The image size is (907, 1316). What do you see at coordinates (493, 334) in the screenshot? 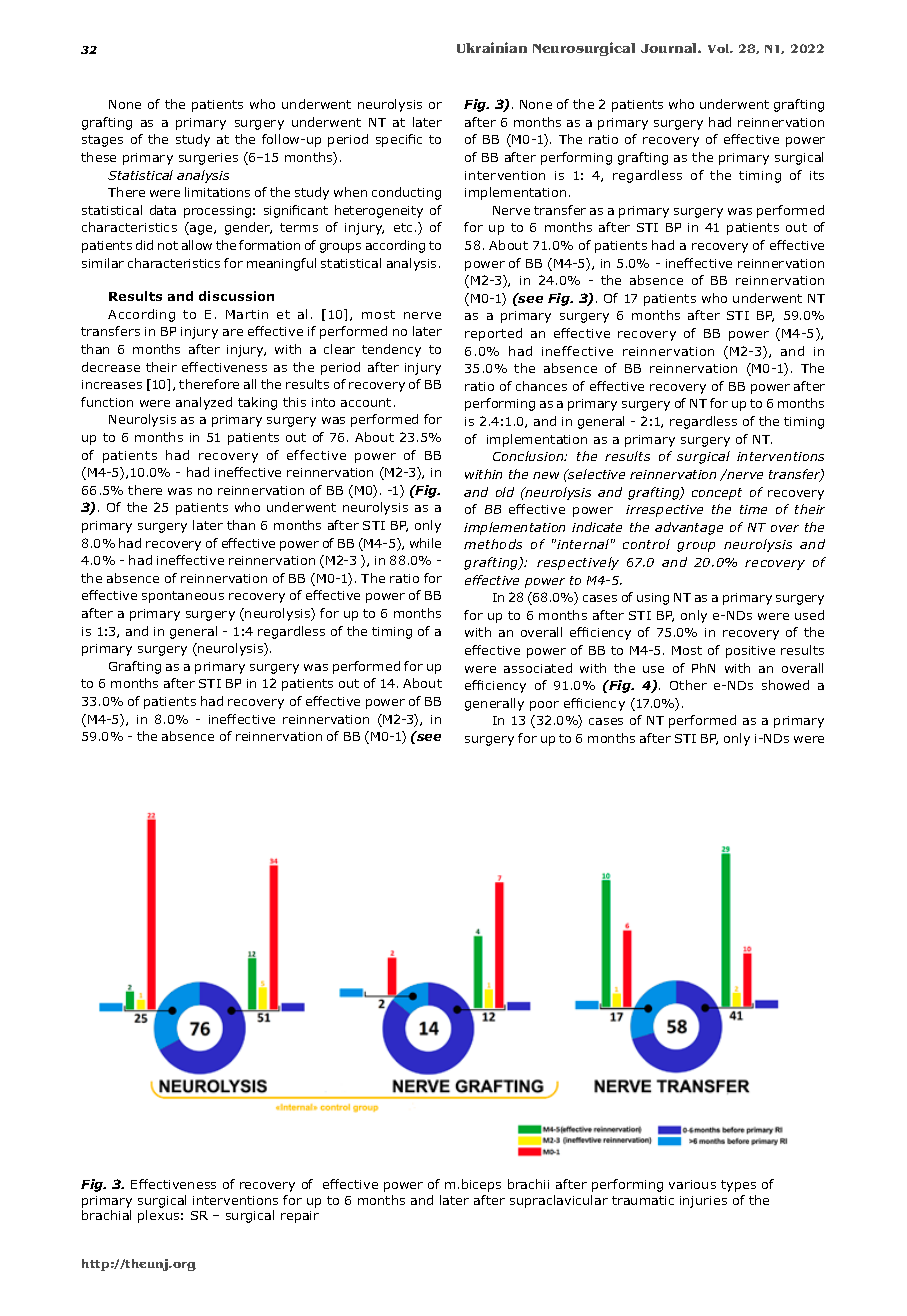
I see `reported` at bounding box center [493, 334].
